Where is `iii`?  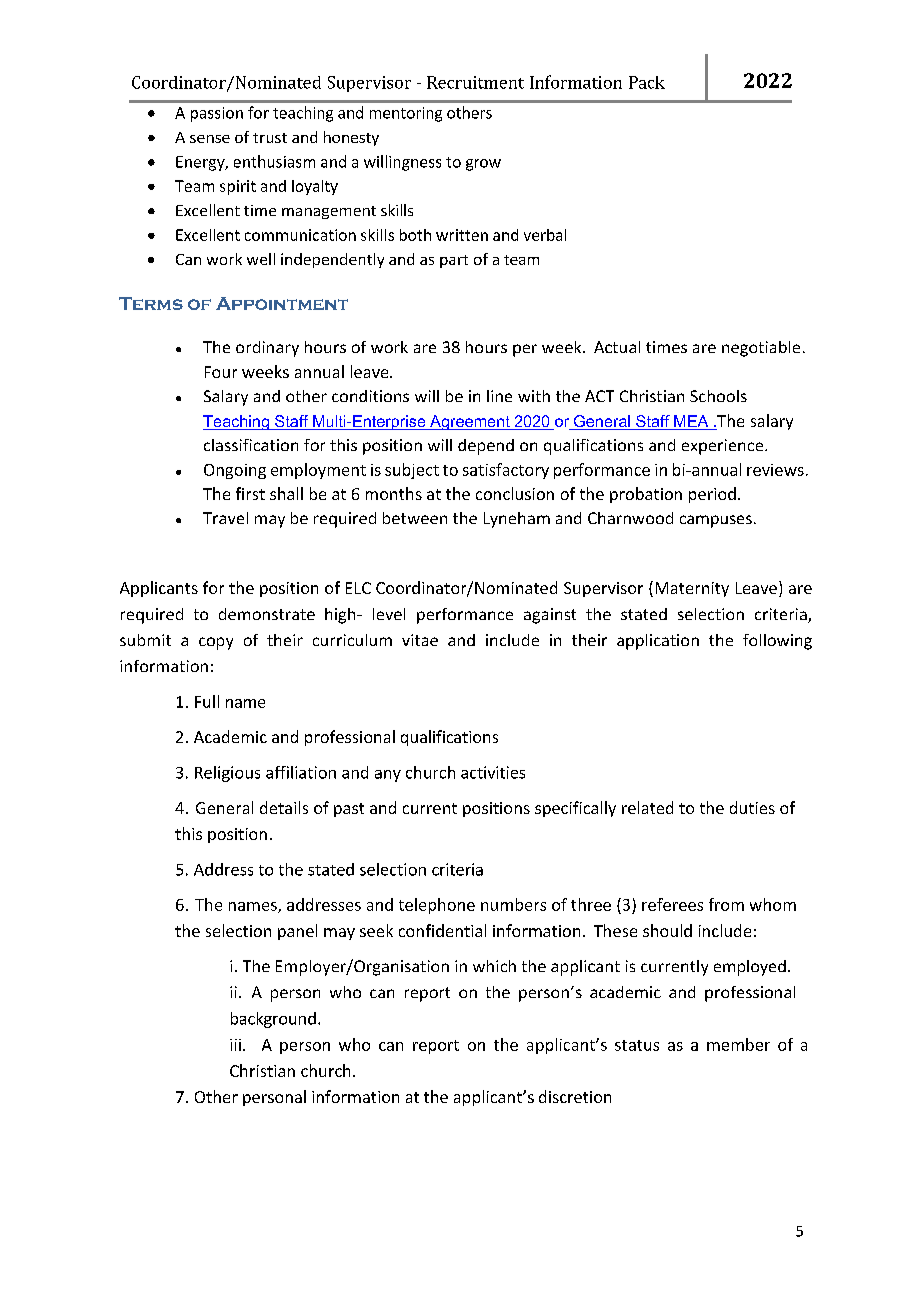 iii is located at coordinates (235, 1045).
